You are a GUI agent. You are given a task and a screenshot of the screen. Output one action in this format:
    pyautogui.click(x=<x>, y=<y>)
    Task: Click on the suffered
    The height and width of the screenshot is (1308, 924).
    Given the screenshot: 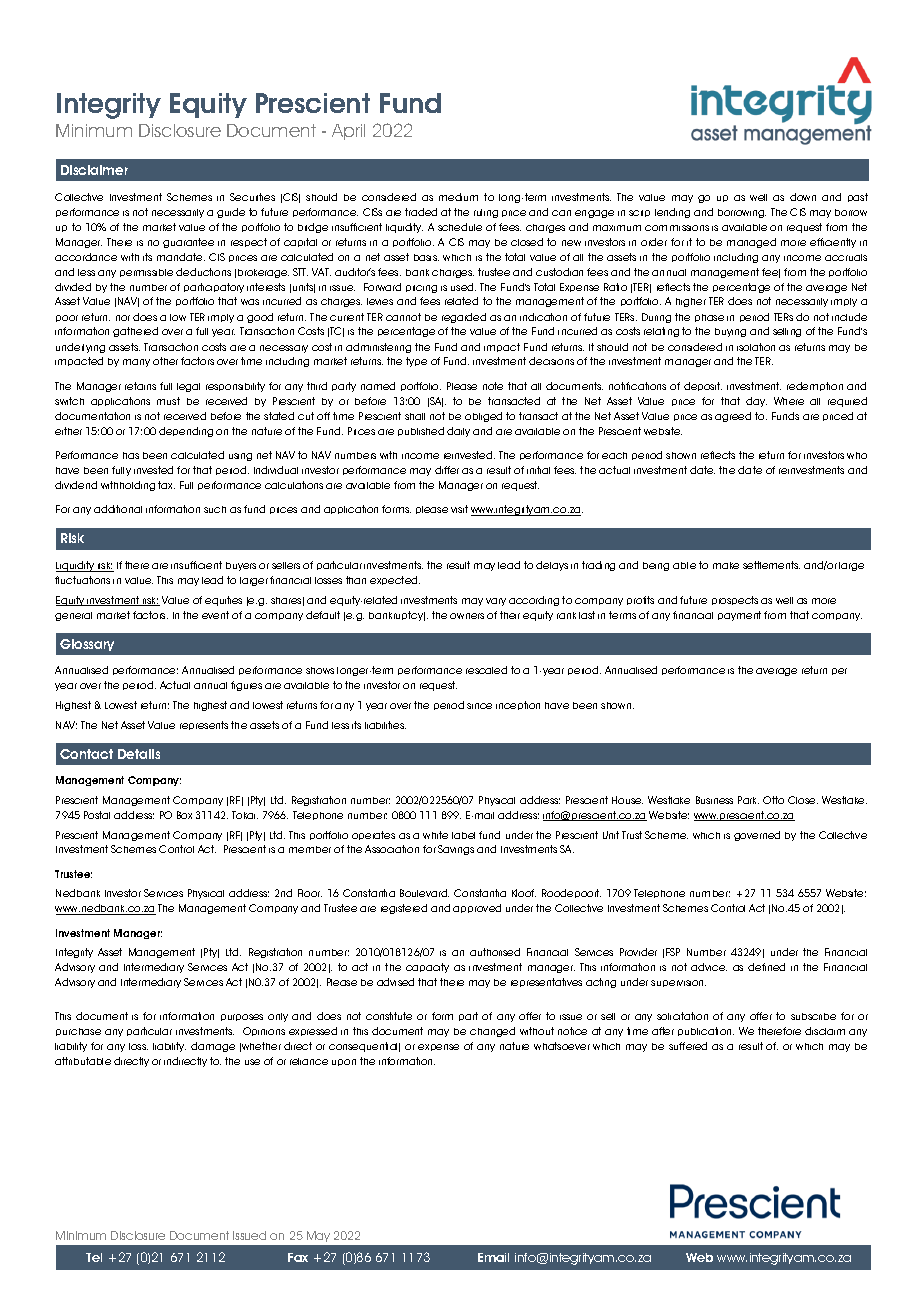 What is the action you would take?
    pyautogui.click(x=688, y=1046)
